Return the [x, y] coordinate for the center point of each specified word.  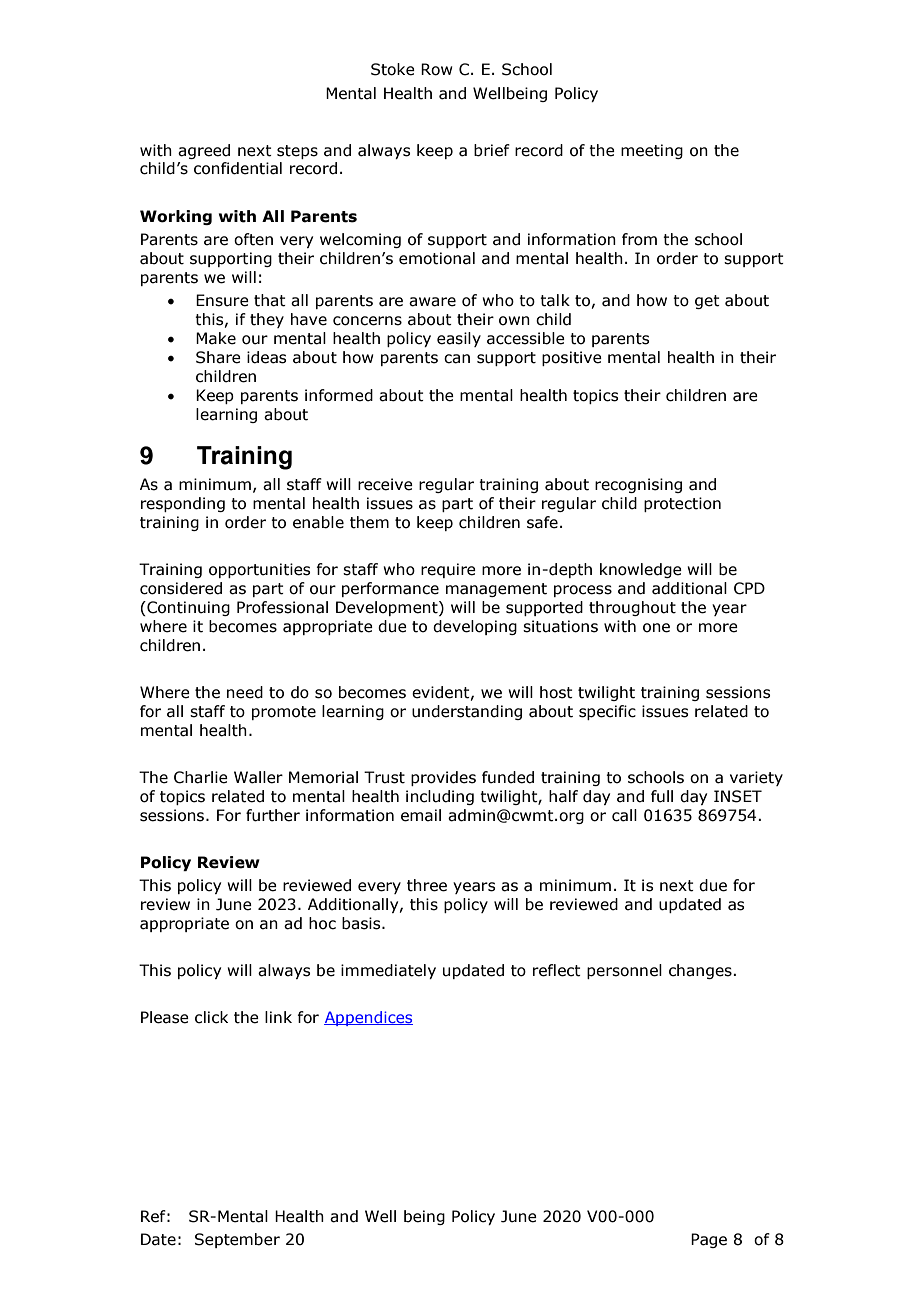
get [707, 302]
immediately [388, 971]
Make [216, 338]
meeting [652, 151]
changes [701, 971]
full [662, 796]
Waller [258, 777]
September [237, 1240]
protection [682, 504]
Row [437, 69]
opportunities [259, 570]
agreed [204, 151]
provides [443, 778]
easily [459, 339]
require [448, 570]
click [211, 1017]
